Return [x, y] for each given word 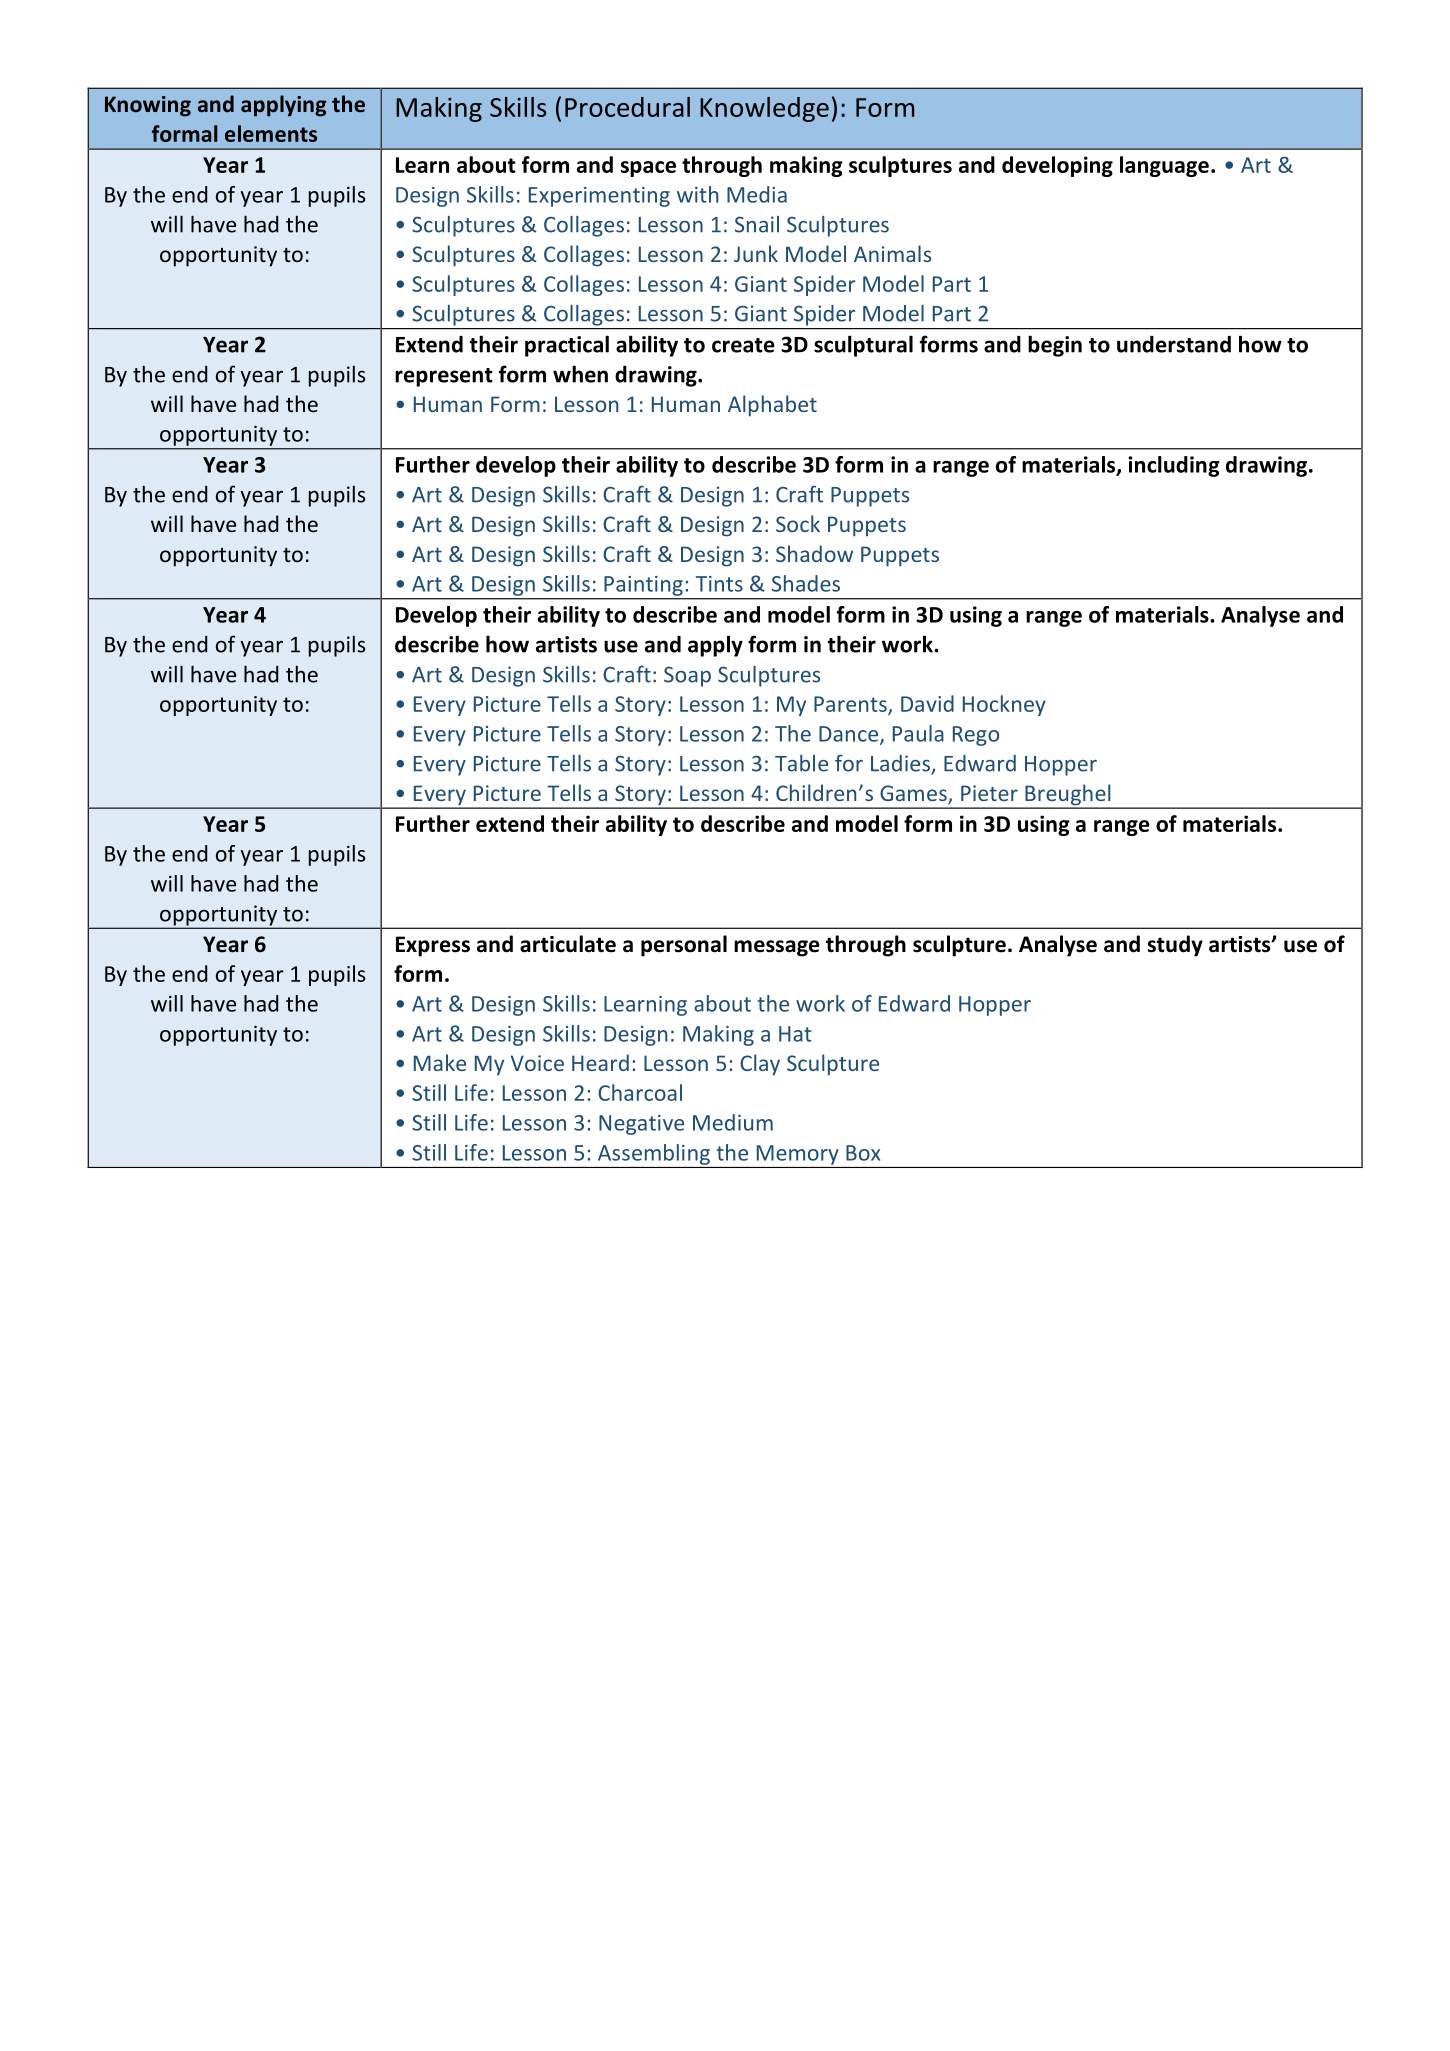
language [1164, 166]
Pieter [989, 793]
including [1174, 466]
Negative [641, 1125]
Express [433, 946]
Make [440, 1062]
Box [863, 1153]
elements [271, 133]
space [648, 169]
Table [801, 763]
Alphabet [772, 406]
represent [444, 377]
